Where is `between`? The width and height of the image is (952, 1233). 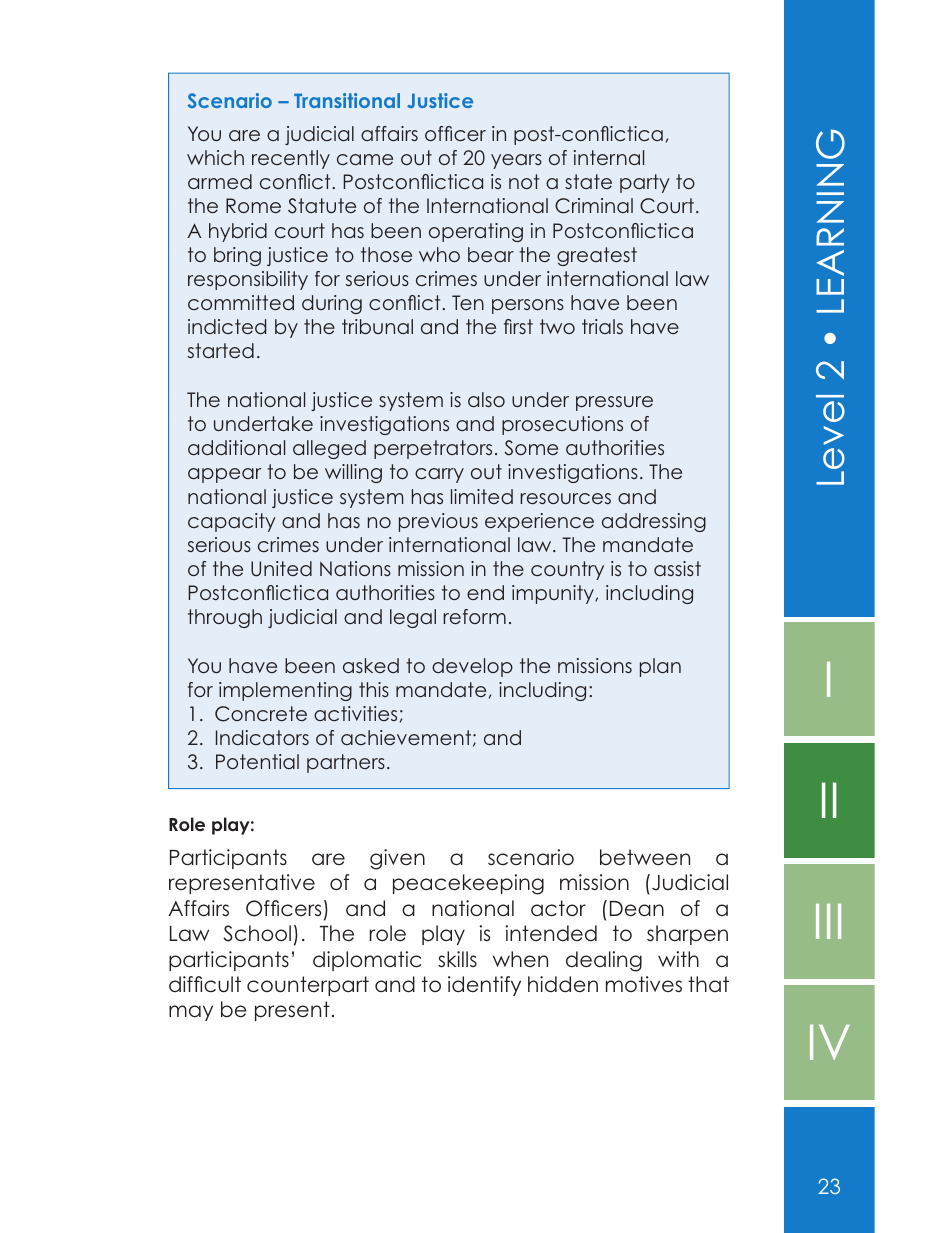 between is located at coordinates (645, 857).
